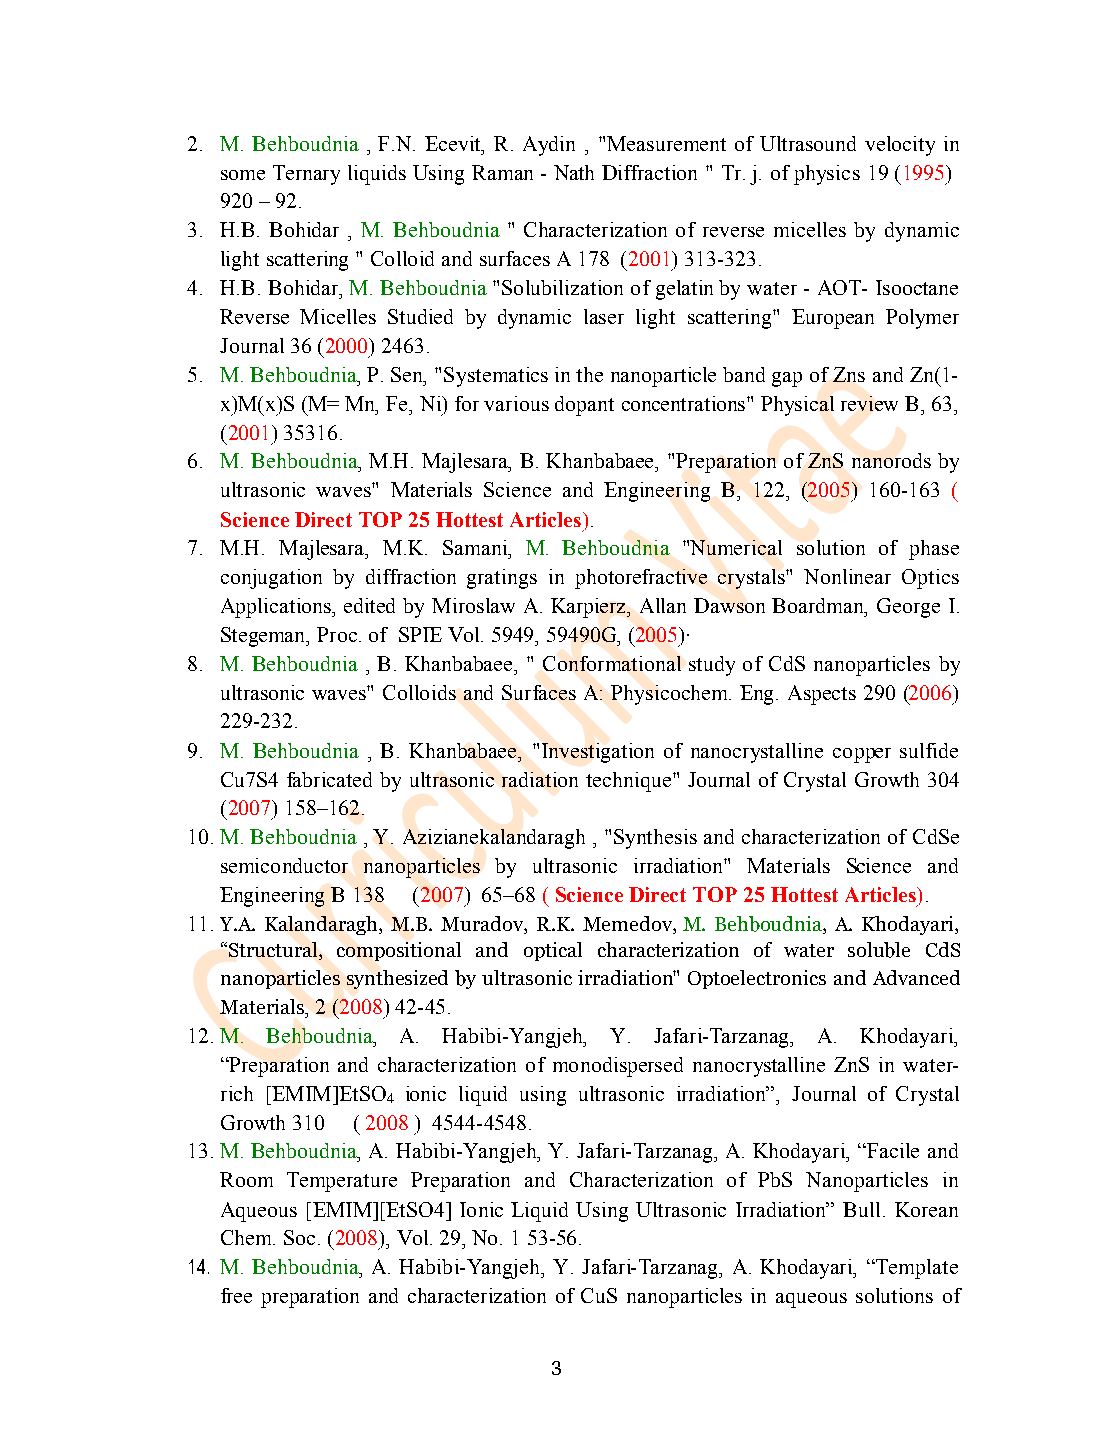 Image resolution: width=1114 pixels, height=1442 pixels. What do you see at coordinates (879, 950) in the screenshot?
I see `soluble` at bounding box center [879, 950].
